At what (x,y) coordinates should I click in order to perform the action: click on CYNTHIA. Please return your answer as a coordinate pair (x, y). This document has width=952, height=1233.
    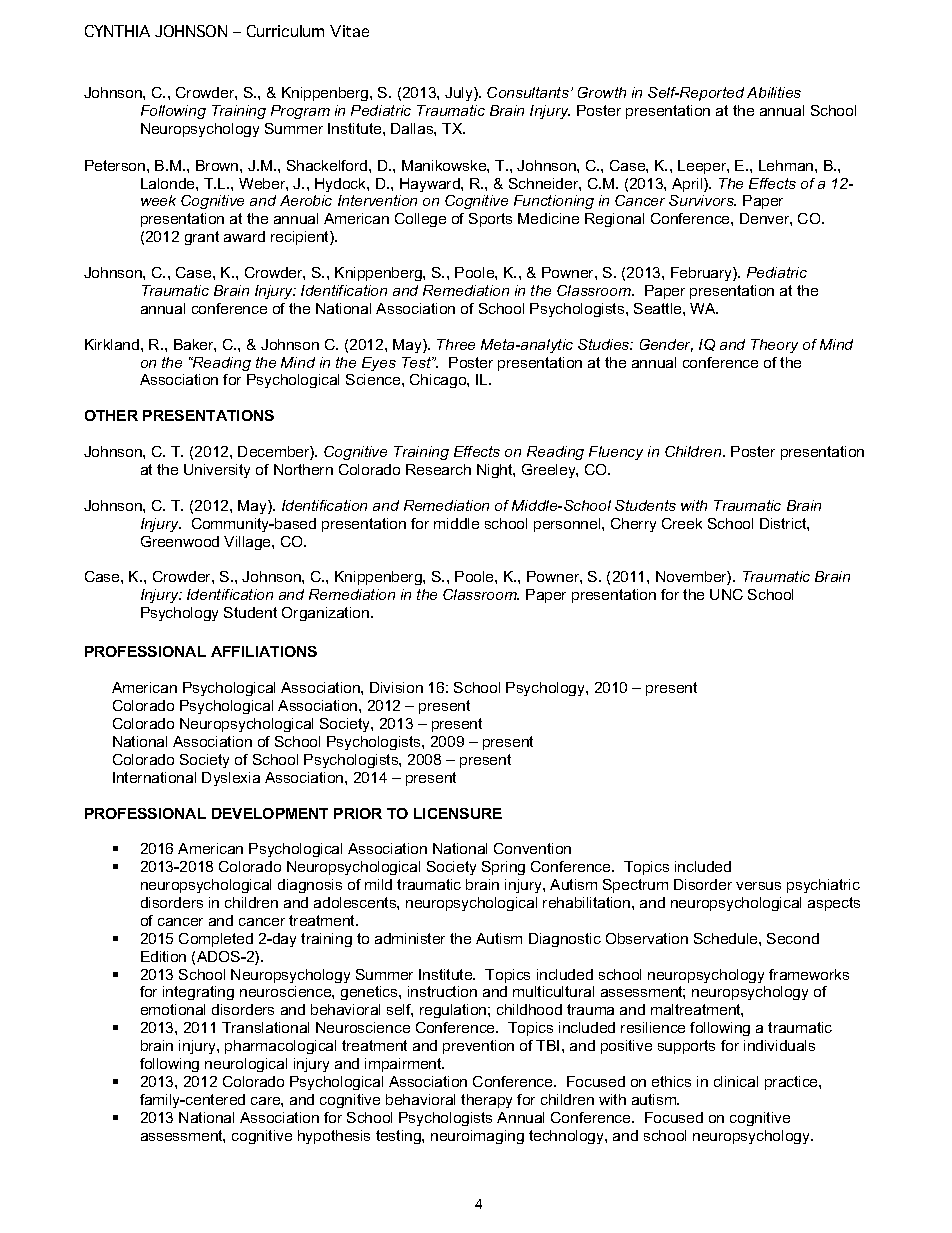
    Looking at the image, I should click on (117, 31).
